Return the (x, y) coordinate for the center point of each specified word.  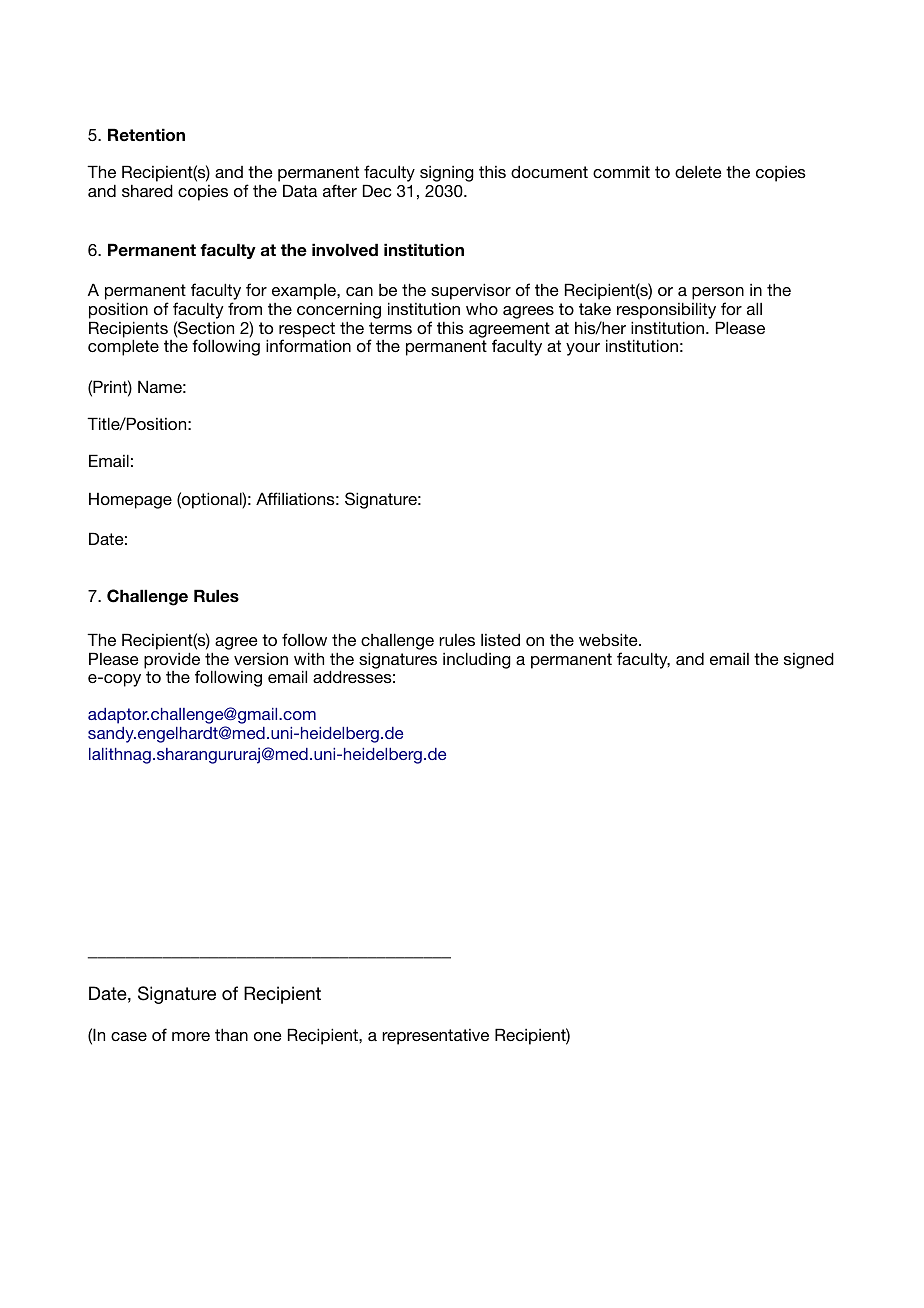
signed (809, 660)
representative (435, 1037)
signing (447, 174)
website (609, 639)
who (482, 308)
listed (500, 639)
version (261, 659)
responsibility (666, 310)
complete (123, 347)
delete (698, 171)
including (477, 660)
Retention (146, 135)
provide (172, 661)
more (191, 1036)
